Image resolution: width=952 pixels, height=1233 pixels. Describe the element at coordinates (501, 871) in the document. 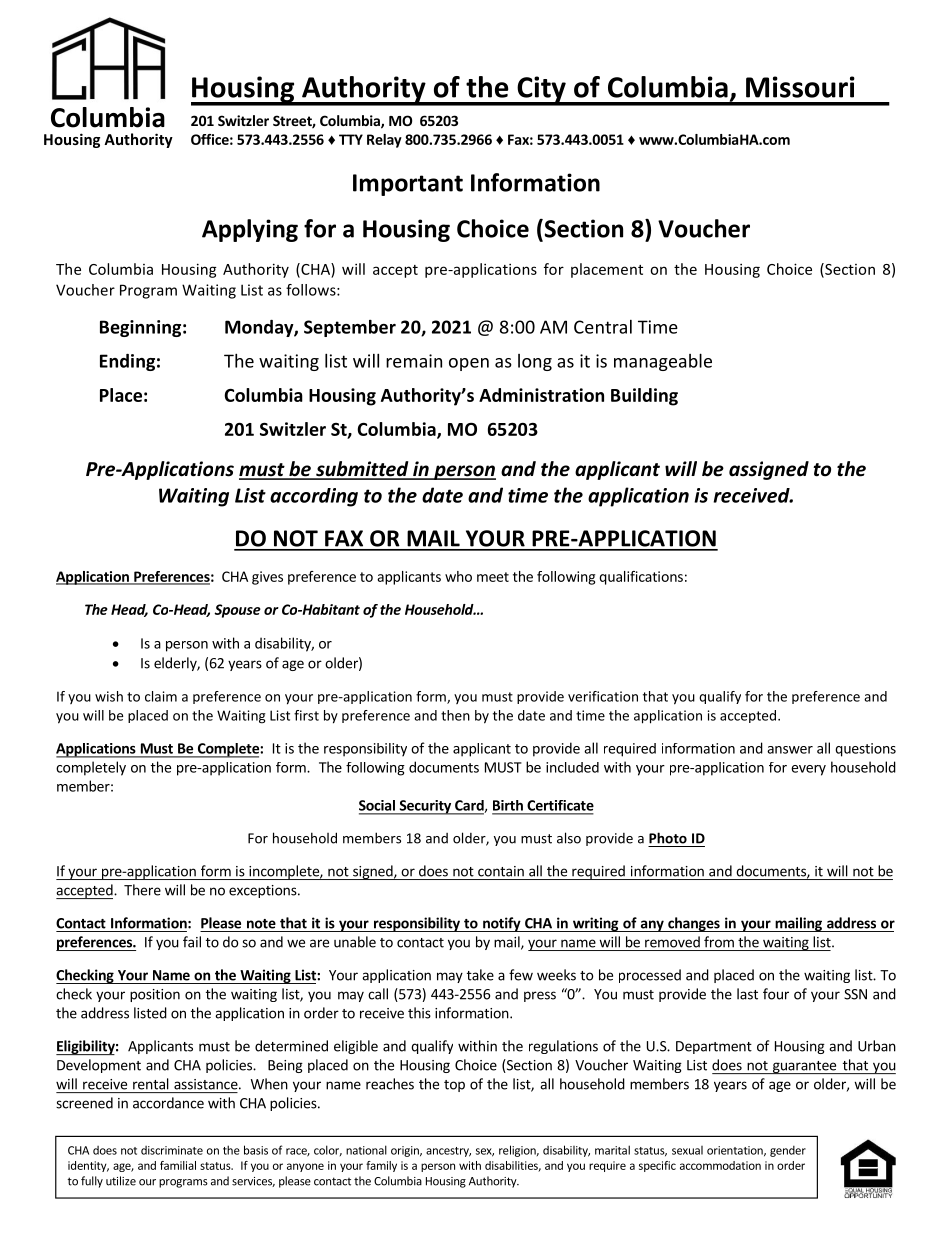

I see `contain` at that location.
